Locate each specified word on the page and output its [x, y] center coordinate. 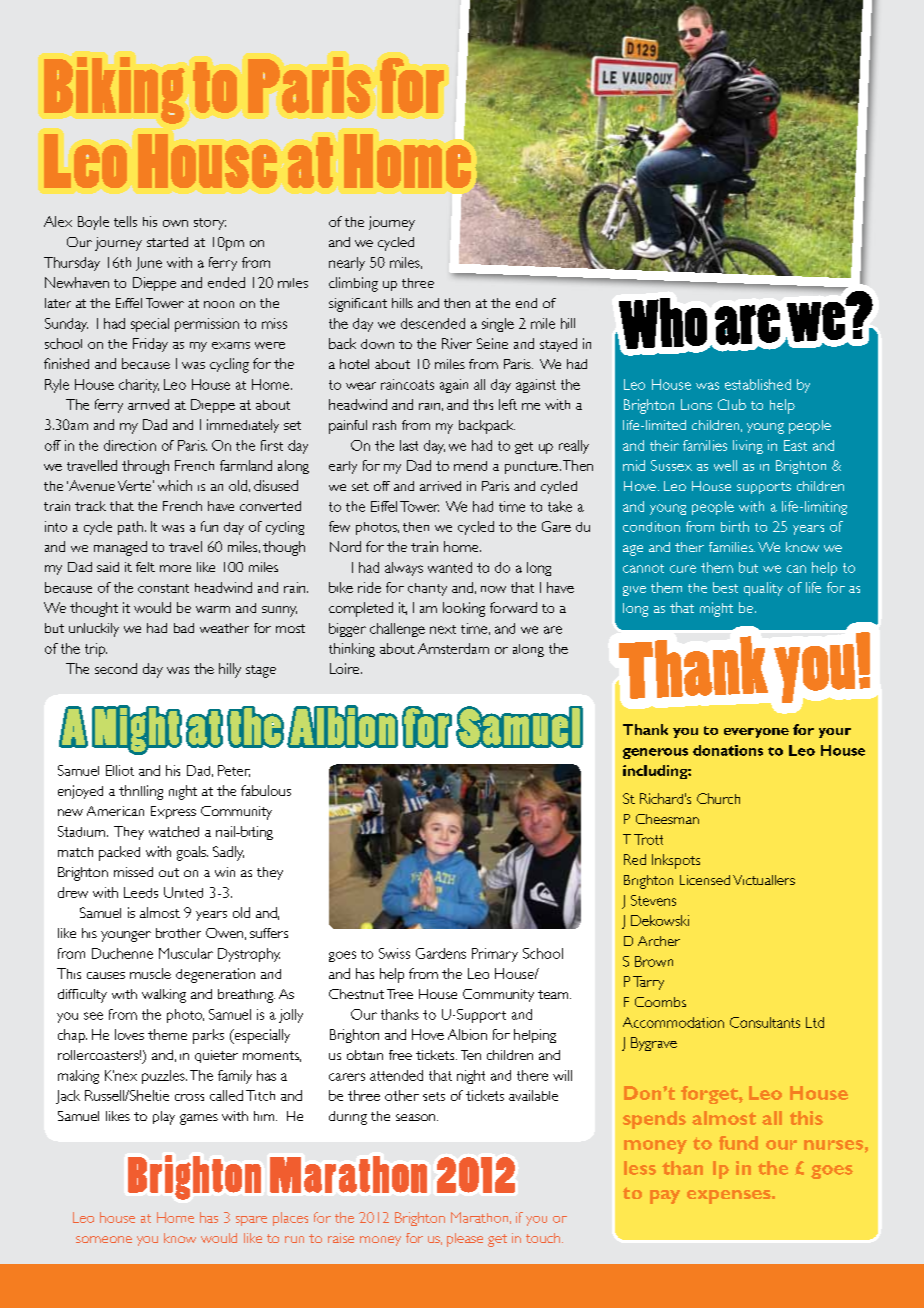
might [716, 609]
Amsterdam [453, 648]
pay [665, 1197]
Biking [114, 90]
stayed [558, 345]
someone [104, 1239]
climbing [353, 284]
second [116, 668]
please [465, 1240]
